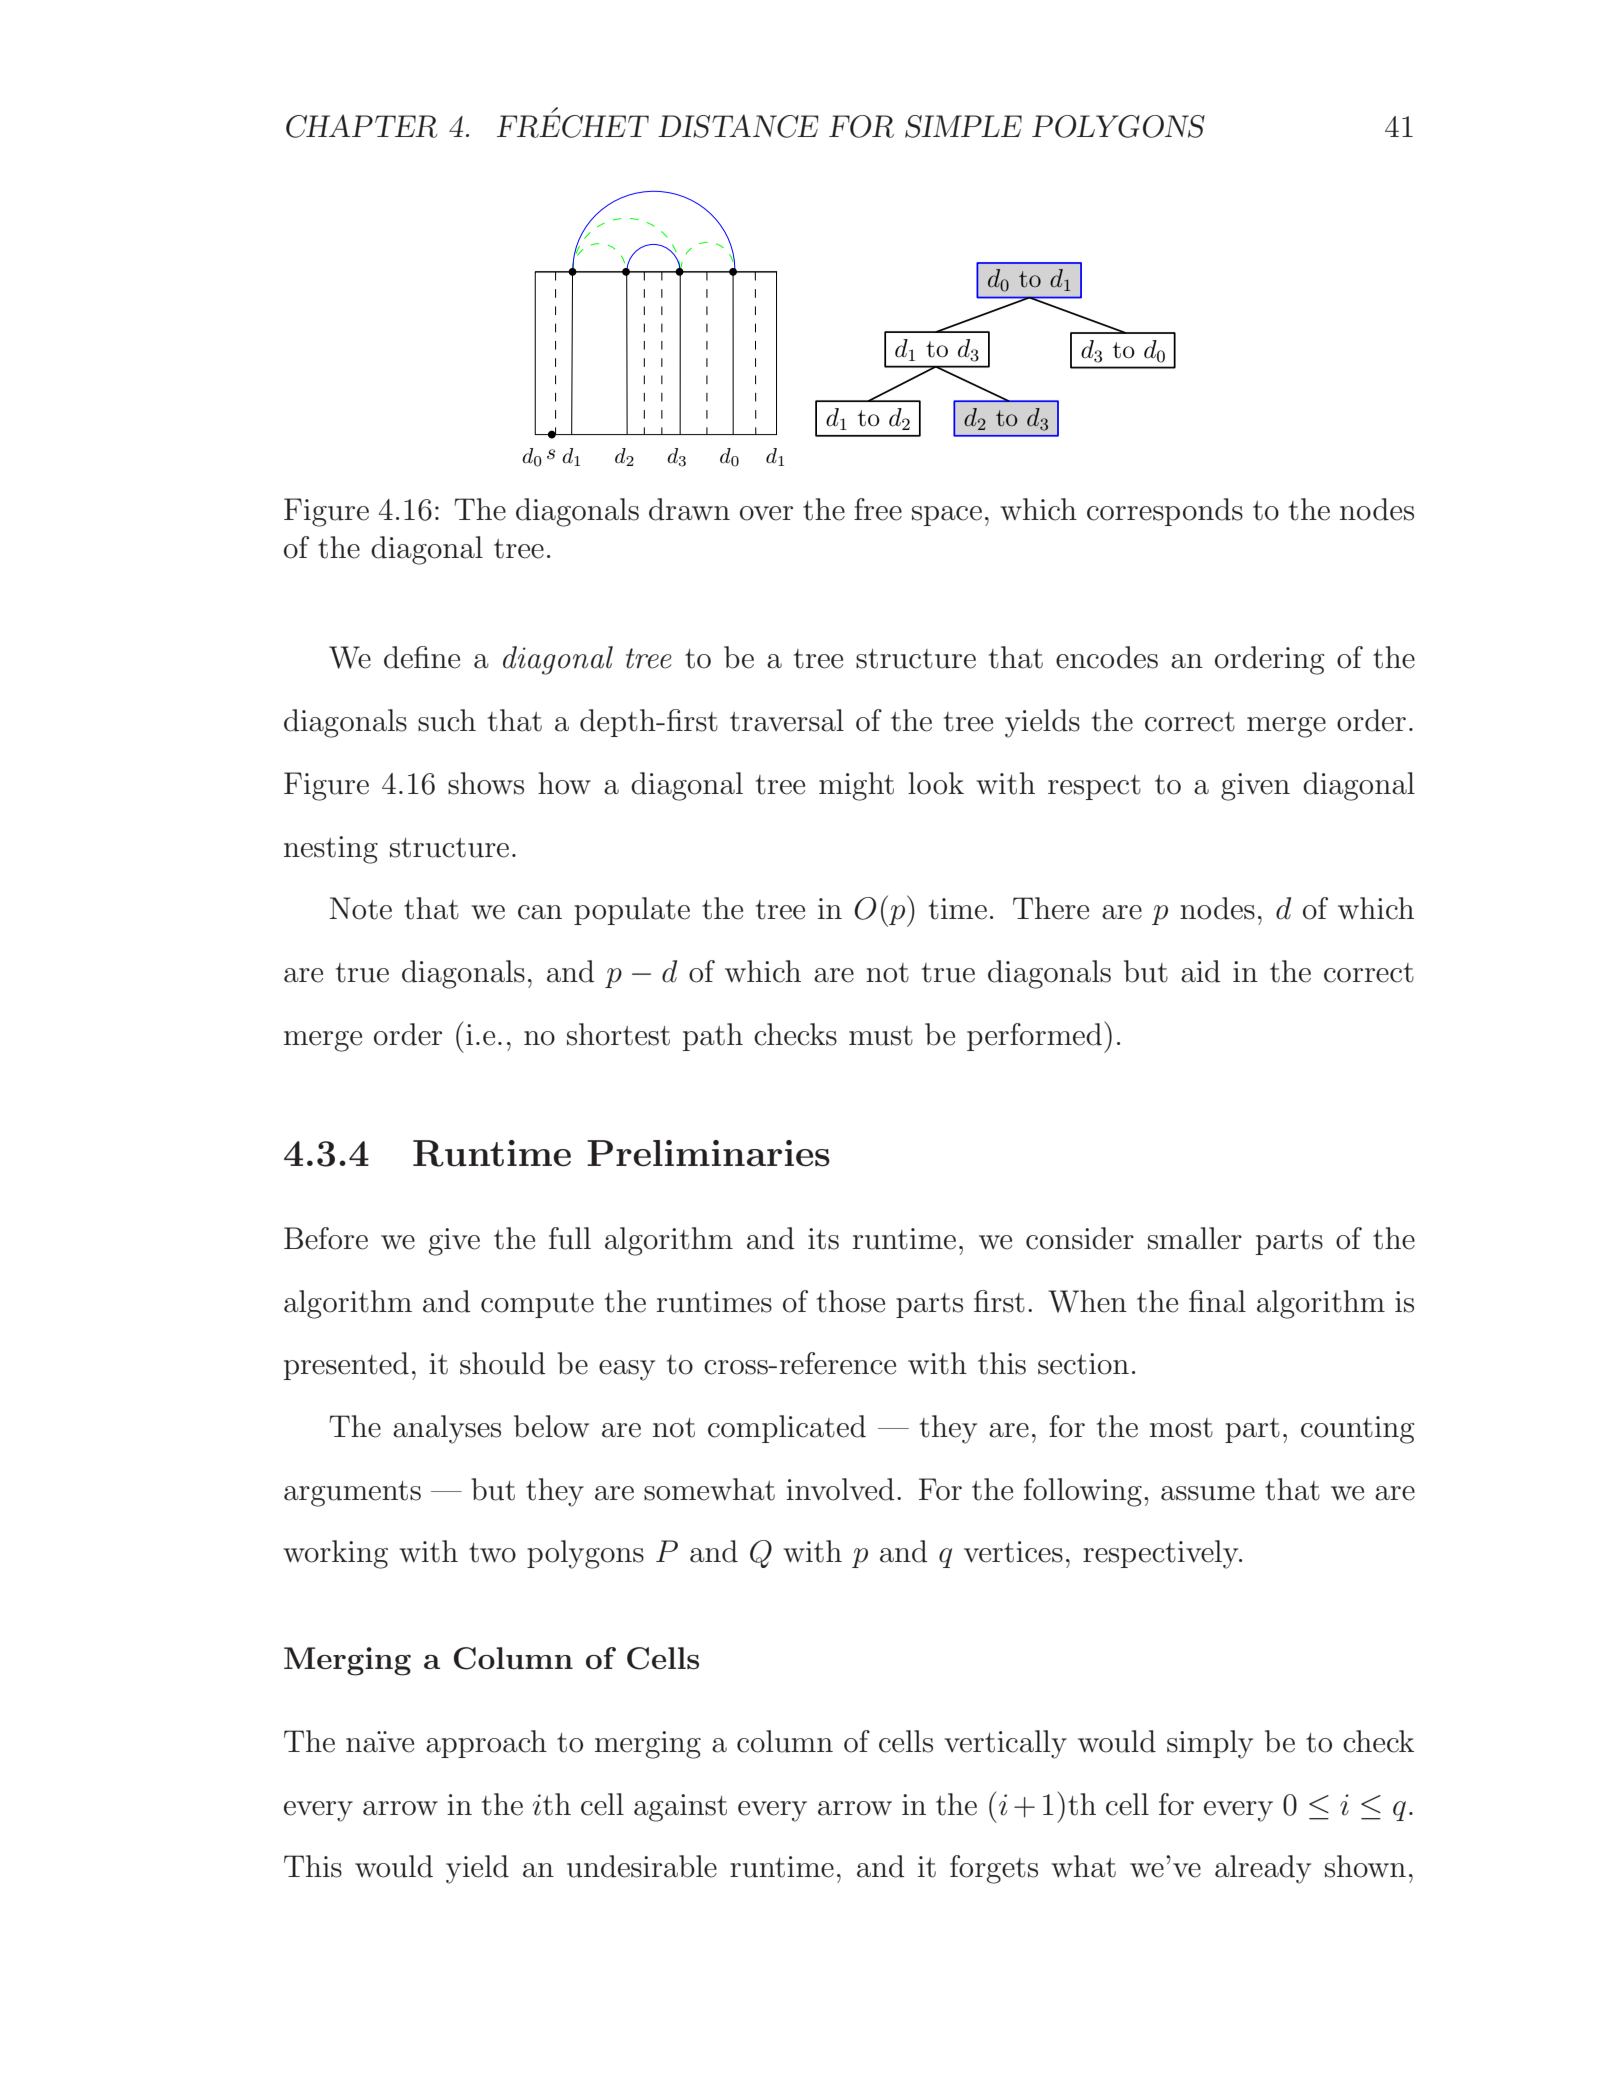 The width and height of the screenshot is (1604, 2076). I want to click on traversal, so click(787, 720).
